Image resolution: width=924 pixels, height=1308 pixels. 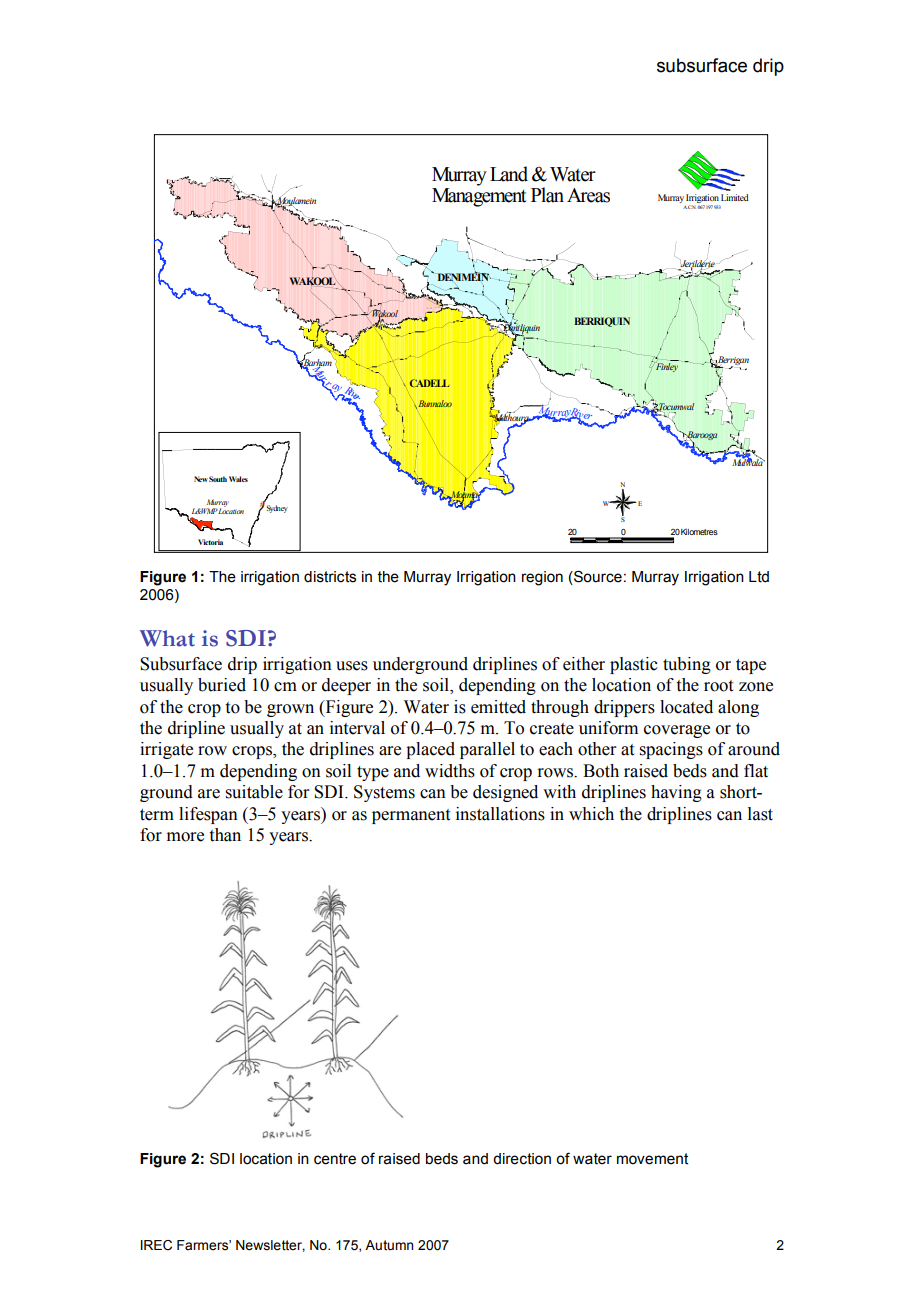 I want to click on tubing, so click(x=687, y=665).
